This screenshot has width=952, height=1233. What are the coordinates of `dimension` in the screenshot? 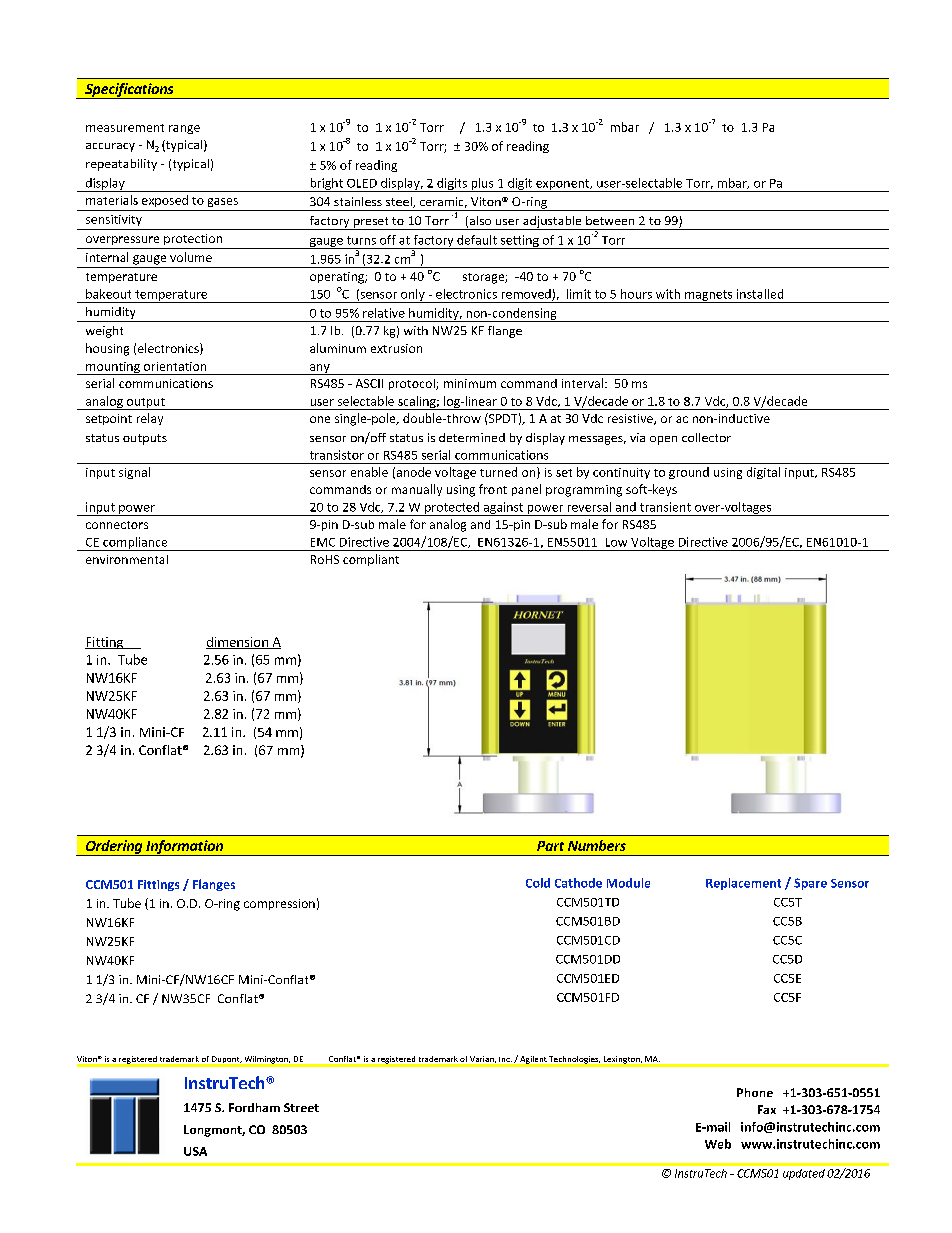 It's located at (238, 643).
